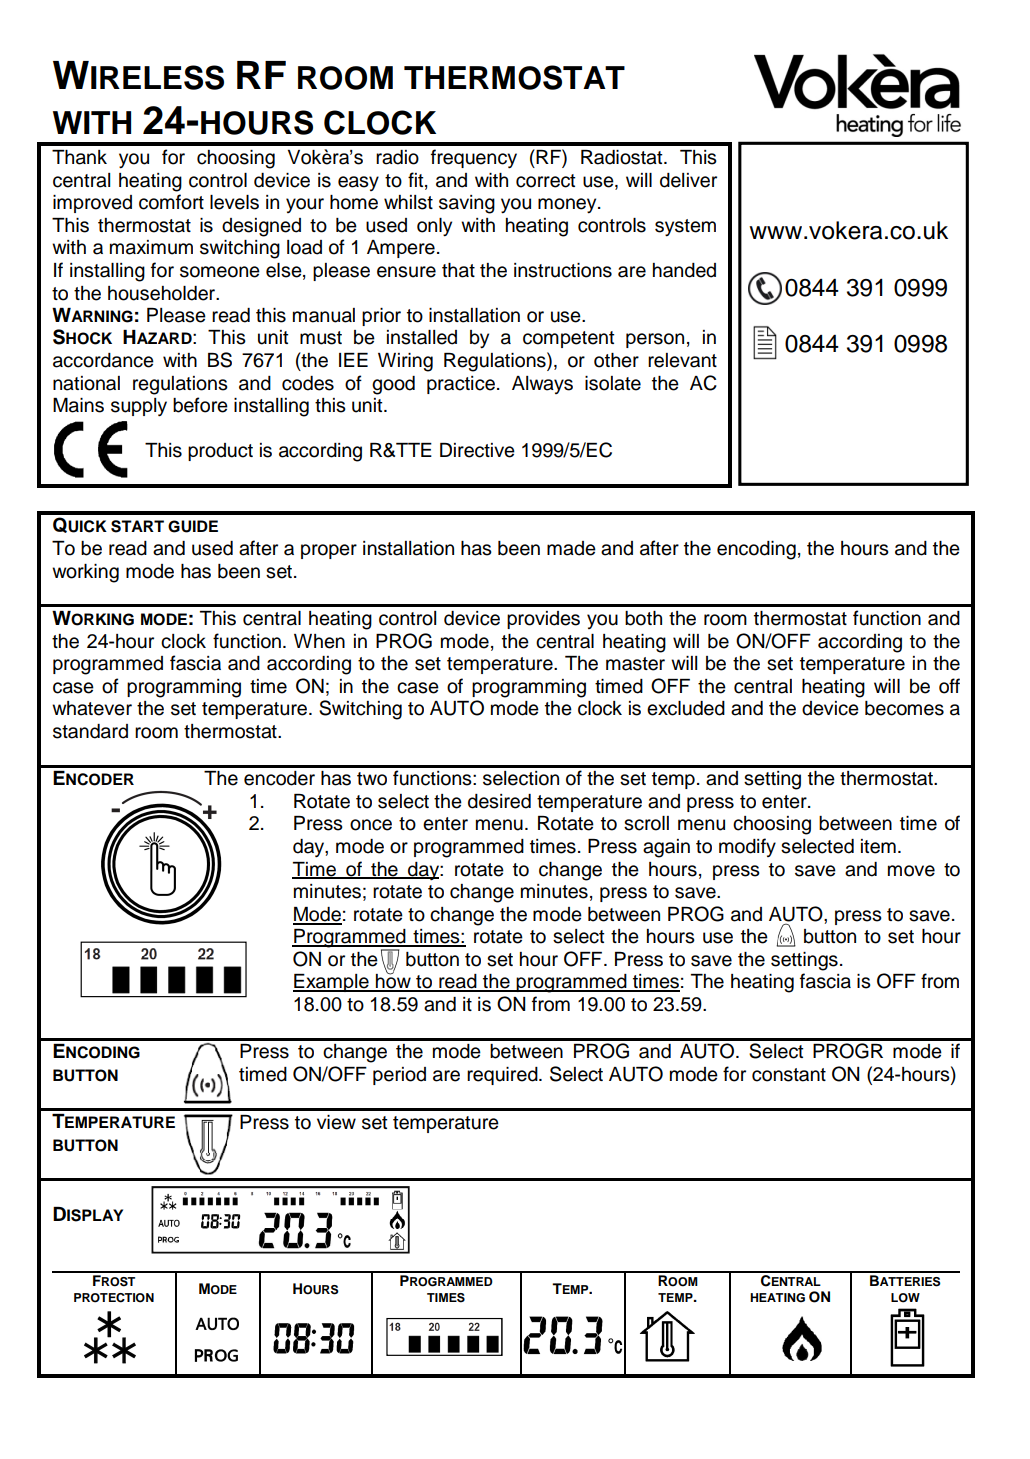 The height and width of the page is (1459, 1030). What do you see at coordinates (114, 1298) in the page?
I see `PROTECTION` at bounding box center [114, 1298].
